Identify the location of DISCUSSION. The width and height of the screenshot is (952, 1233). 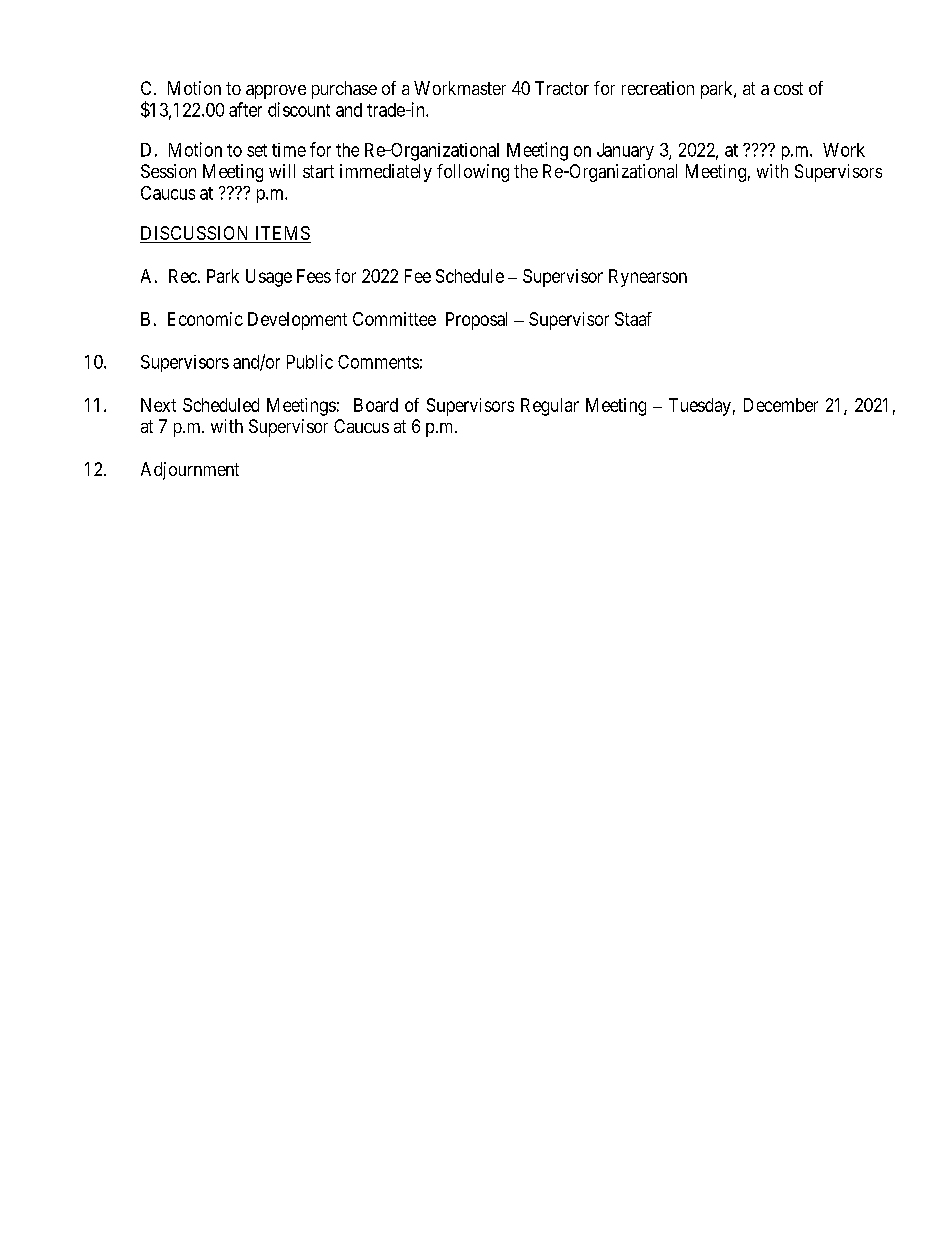
(194, 233).
